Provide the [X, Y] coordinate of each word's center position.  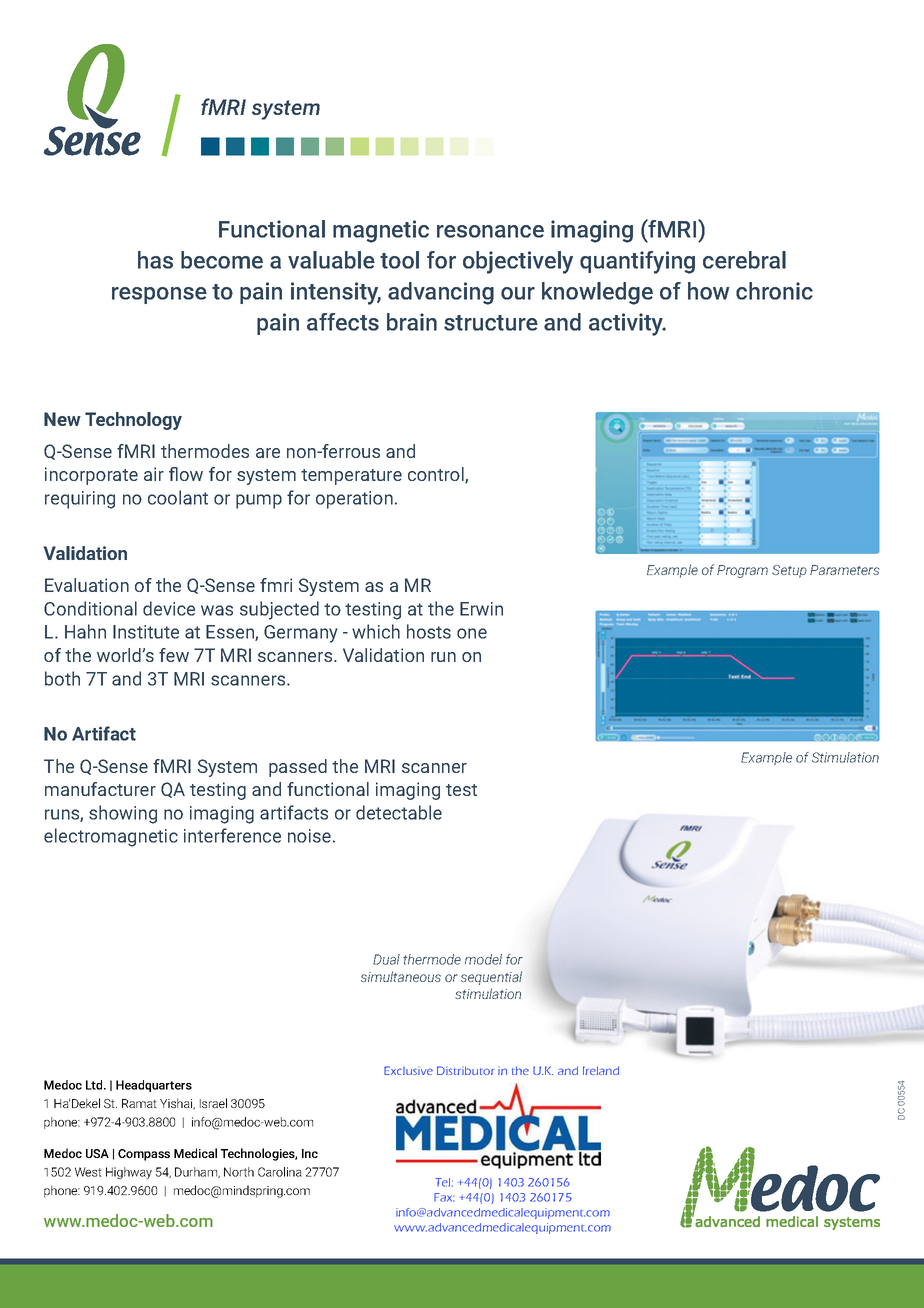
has [155, 260]
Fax [444, 1197]
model [483, 959]
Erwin [481, 609]
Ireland [601, 1070]
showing [123, 814]
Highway [129, 1173]
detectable [399, 812]
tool [399, 260]
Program [742, 571]
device [169, 608]
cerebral [744, 260]
